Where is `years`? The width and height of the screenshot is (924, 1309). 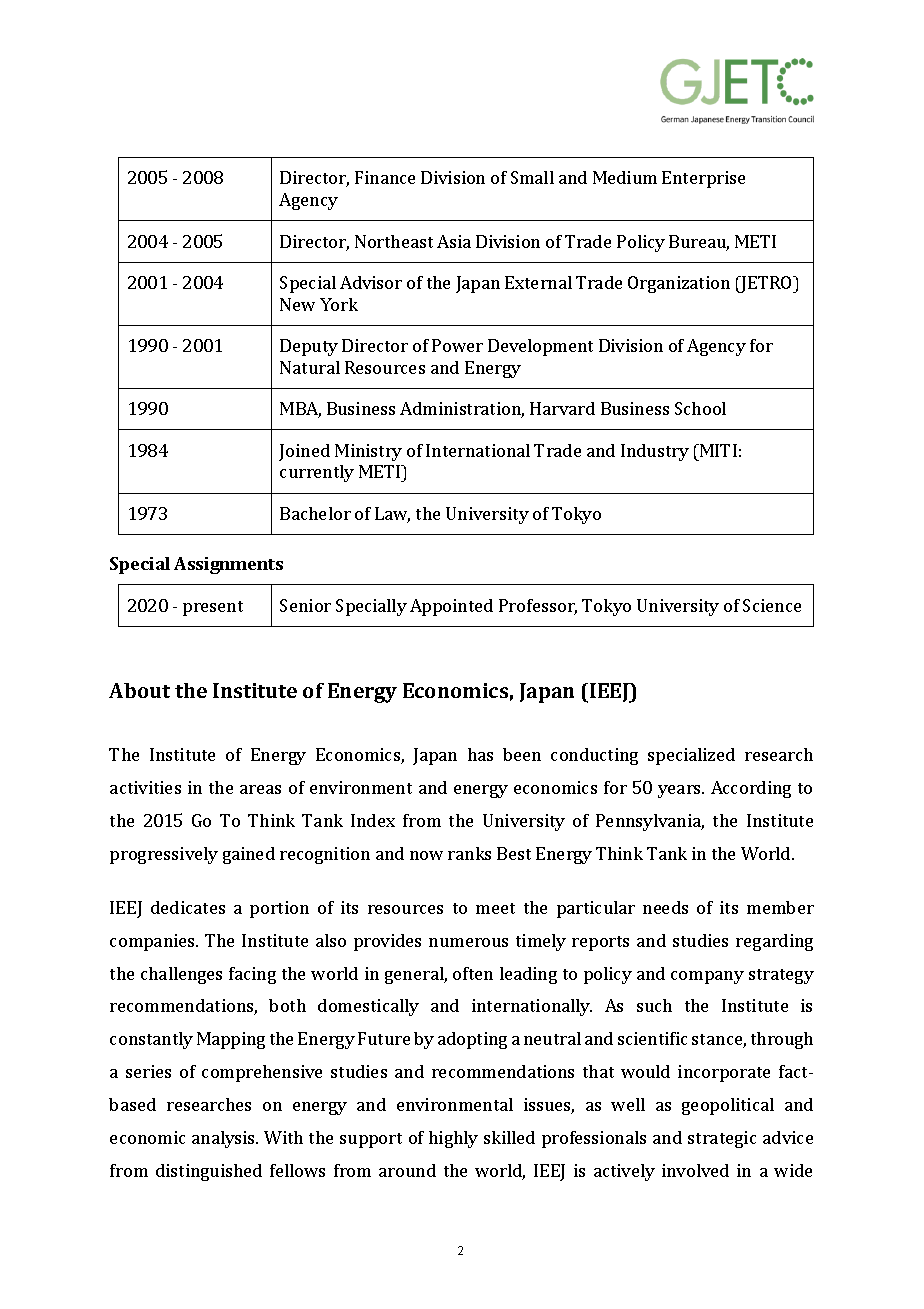
years is located at coordinates (680, 791).
